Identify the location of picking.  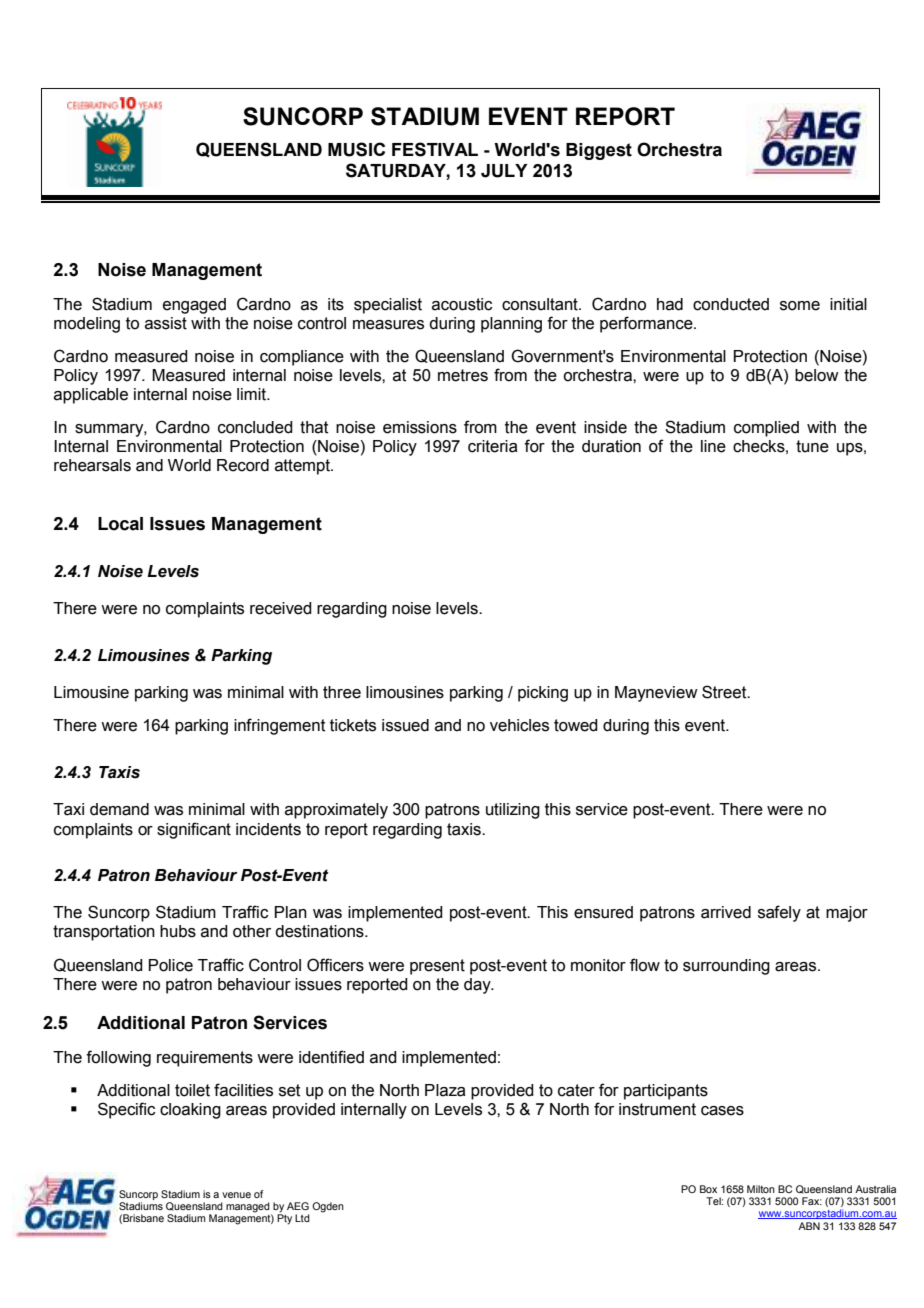
(543, 694).
